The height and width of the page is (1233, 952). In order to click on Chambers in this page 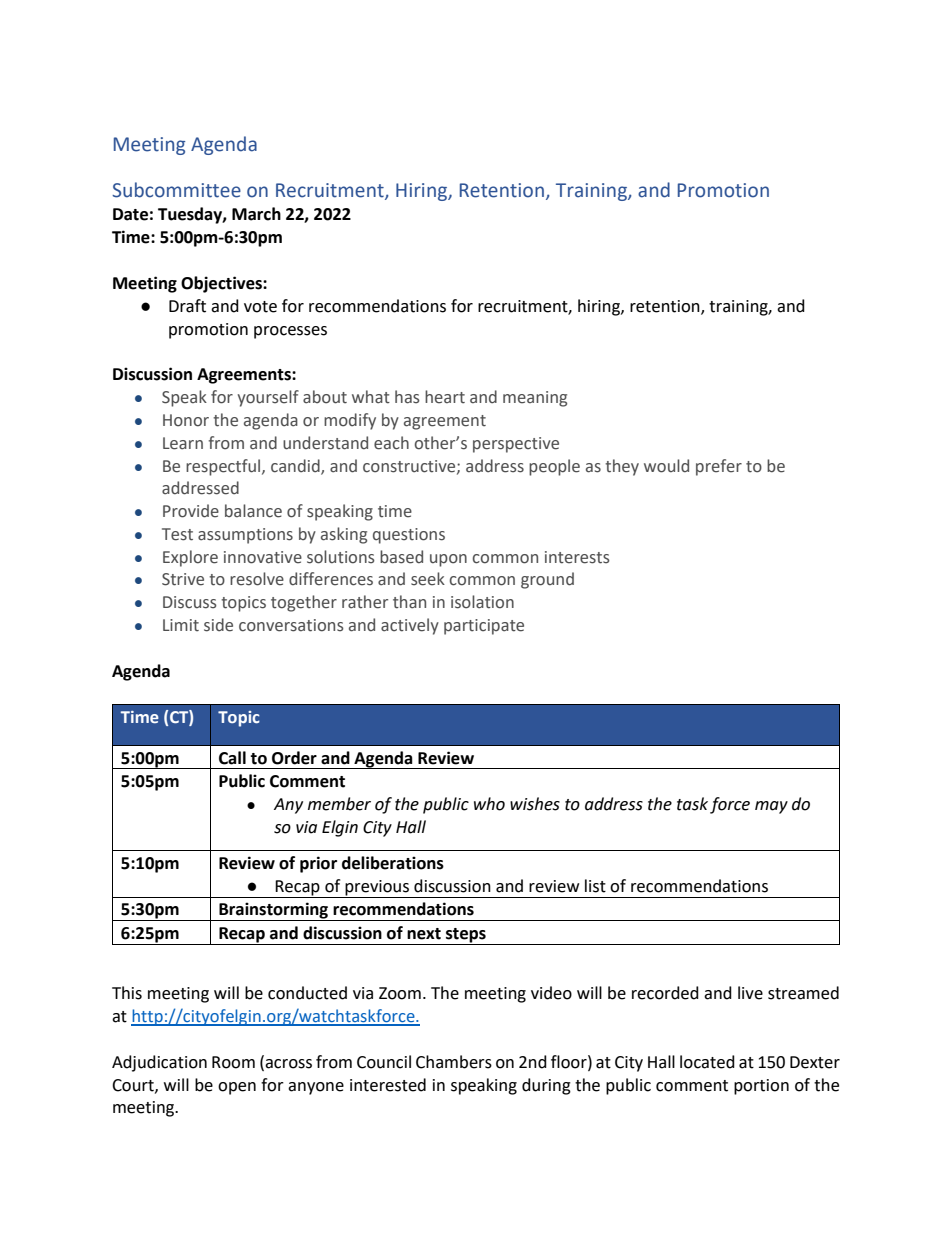, I will do `click(454, 1062)`.
